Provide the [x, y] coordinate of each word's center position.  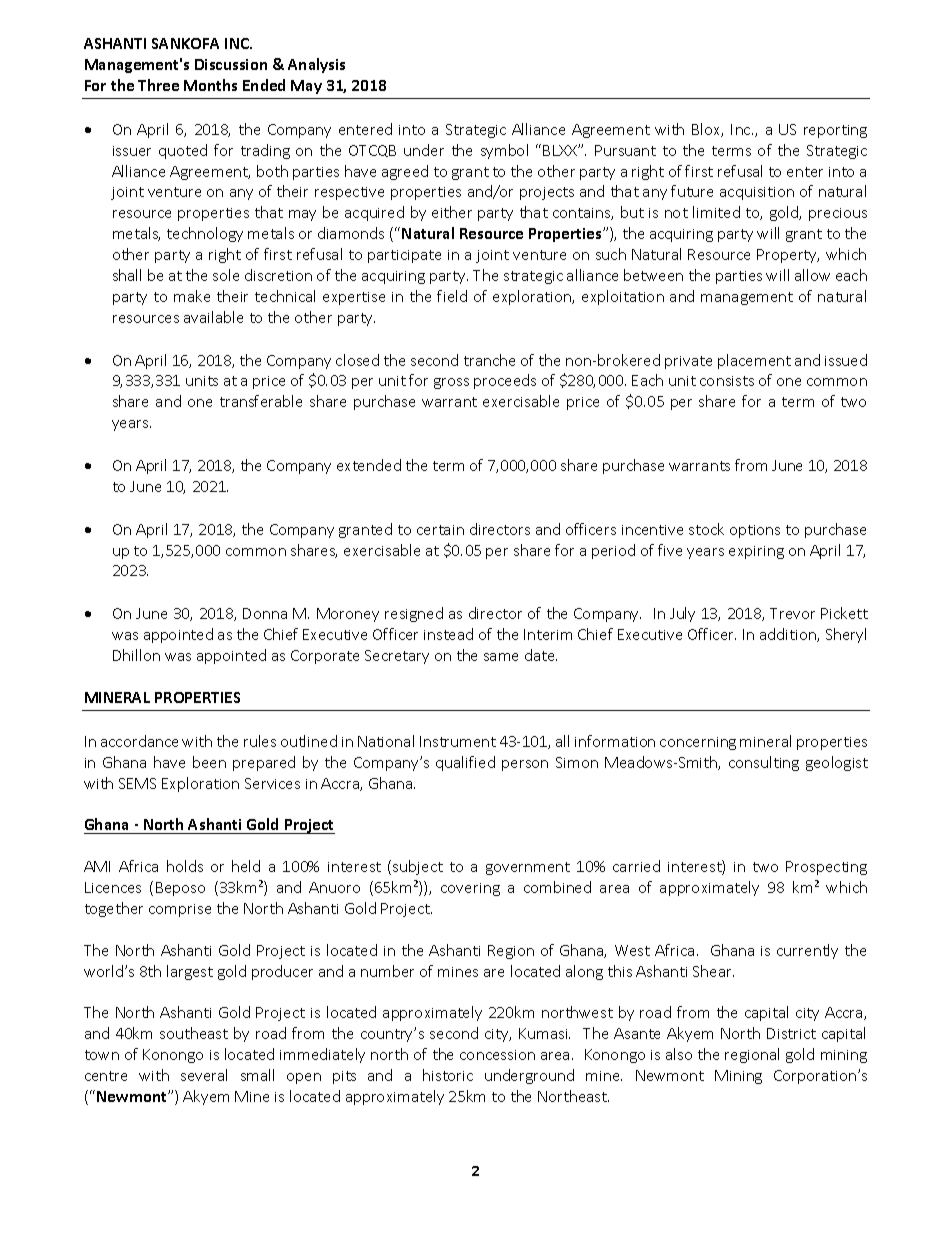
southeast [194, 1033]
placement [754, 361]
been [209, 762]
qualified [465, 763]
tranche [489, 360]
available [213, 317]
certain [440, 530]
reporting [835, 131]
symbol [504, 151]
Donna [265, 613]
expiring [756, 552]
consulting [764, 763]
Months [210, 85]
